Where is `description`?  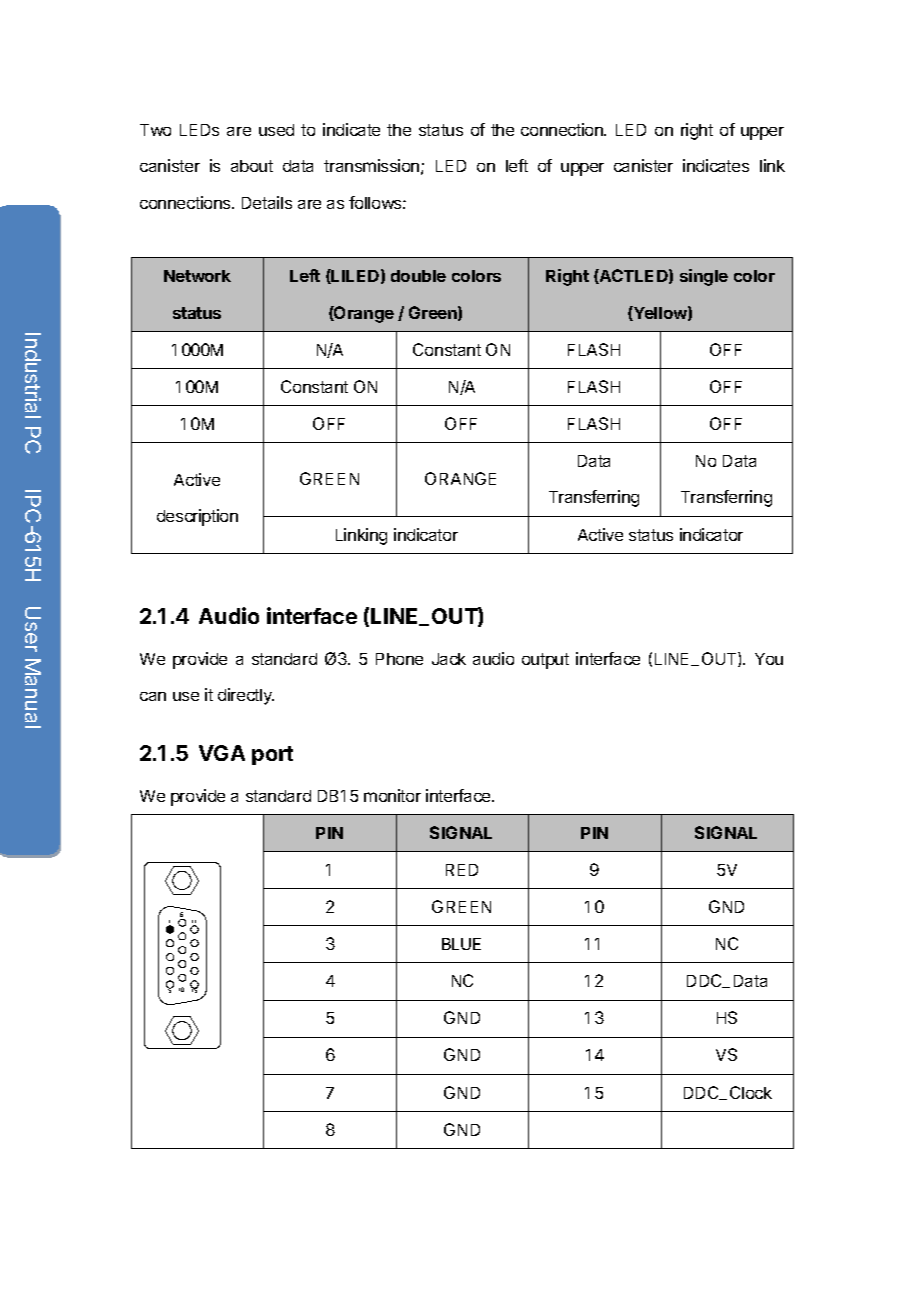 description is located at coordinates (197, 517).
